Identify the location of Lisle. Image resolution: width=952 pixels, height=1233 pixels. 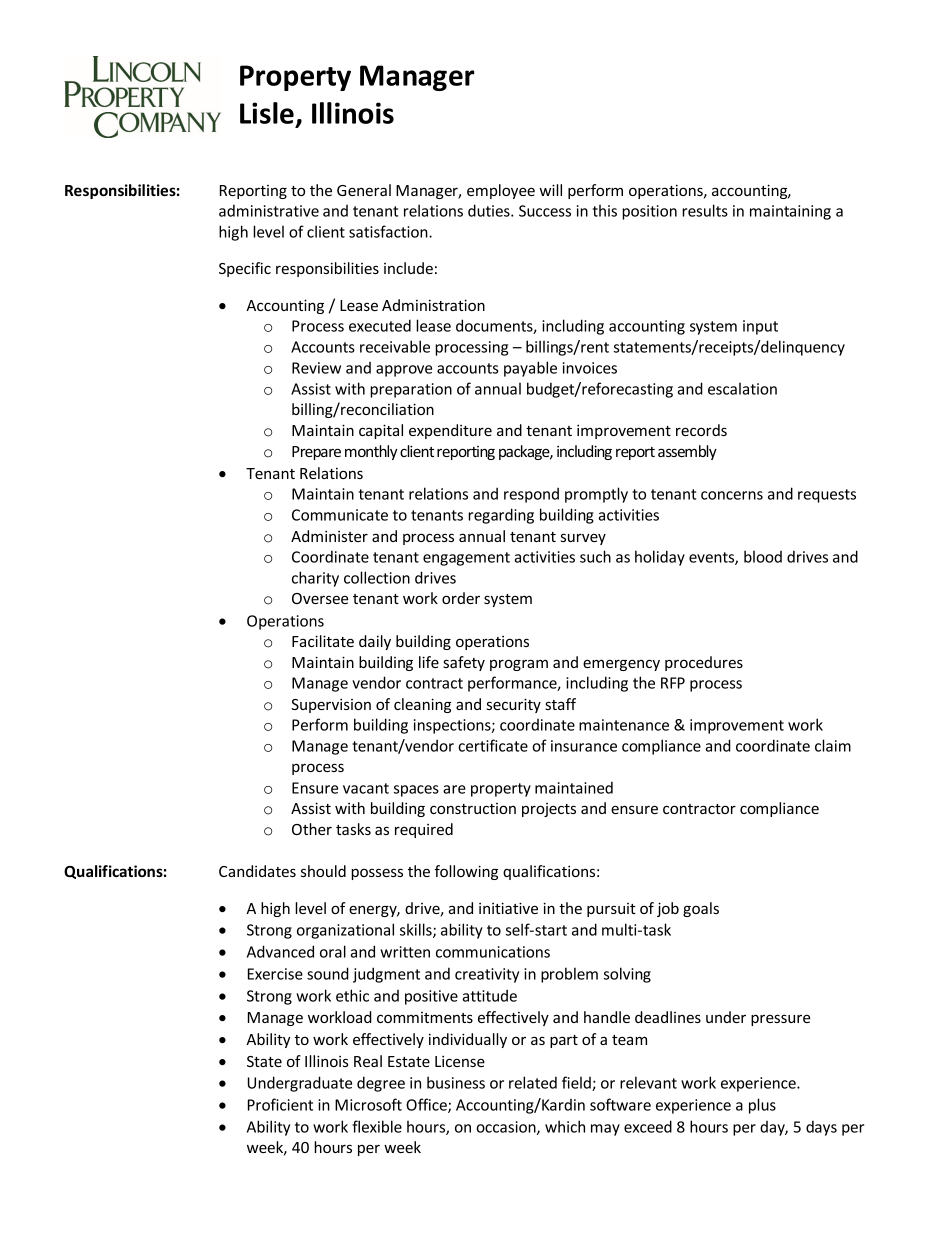
(268, 114).
